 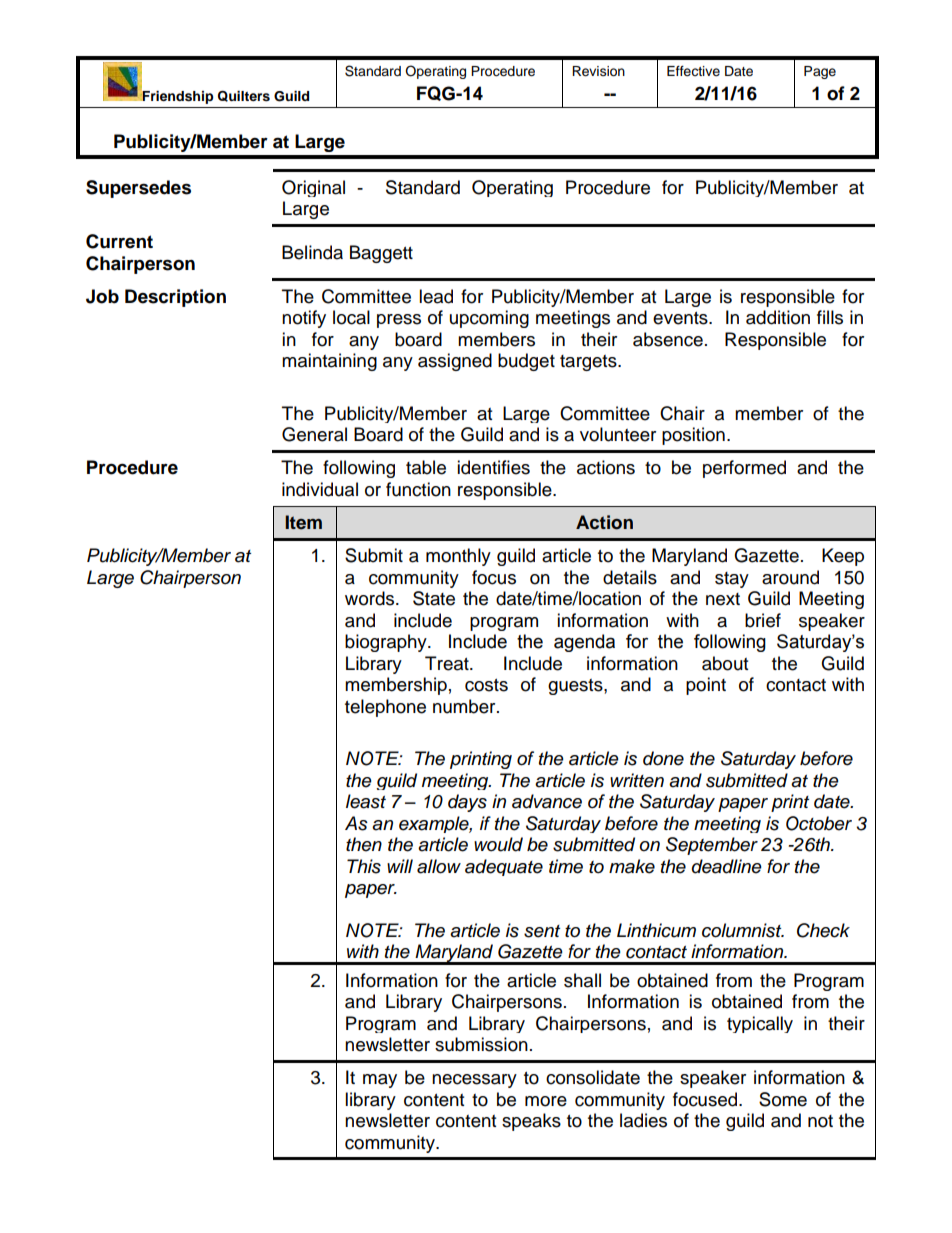 What do you see at coordinates (498, 844) in the page?
I see `would` at bounding box center [498, 844].
